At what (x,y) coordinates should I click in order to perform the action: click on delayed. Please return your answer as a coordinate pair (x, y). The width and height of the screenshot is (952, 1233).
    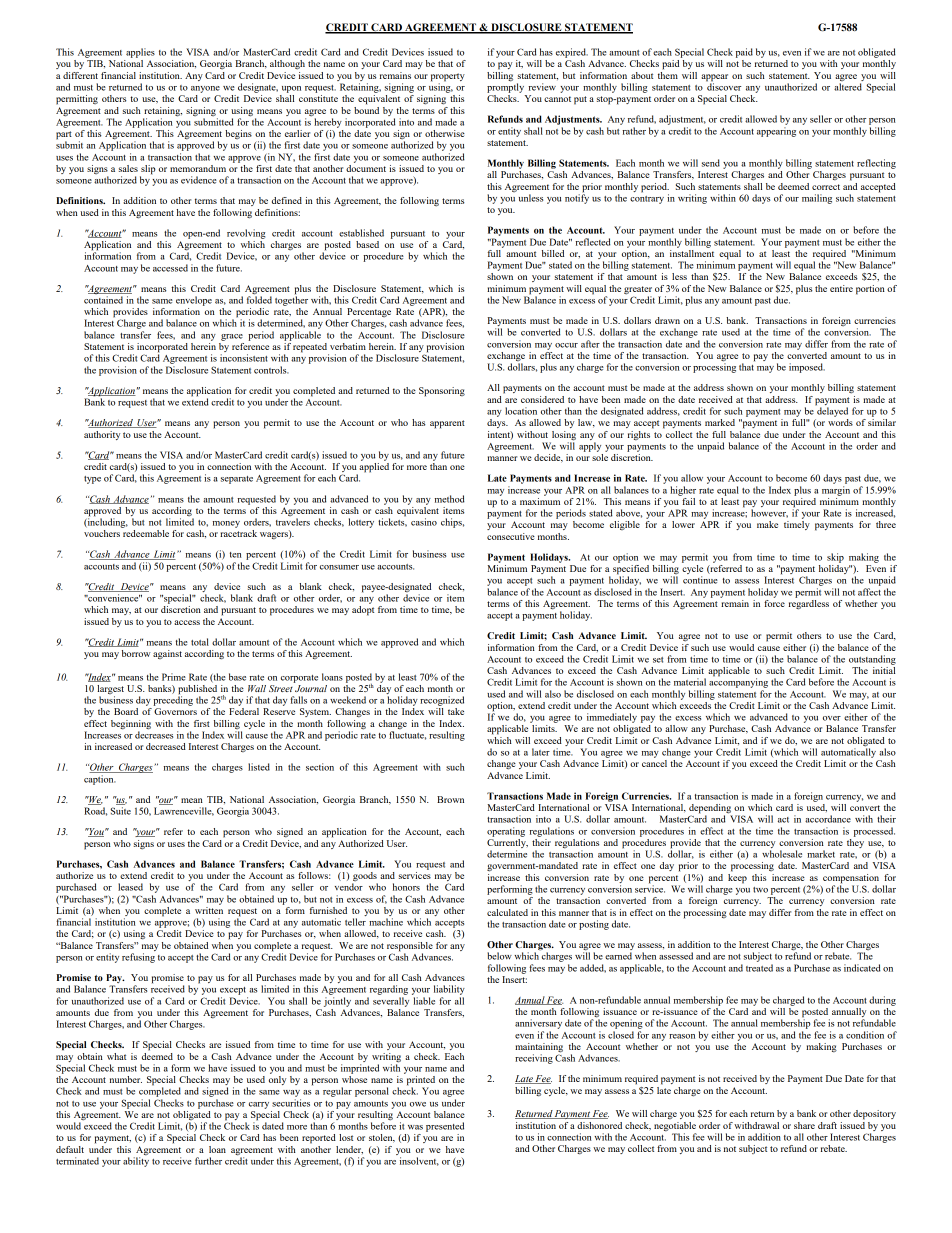
    Looking at the image, I should click on (831, 411).
